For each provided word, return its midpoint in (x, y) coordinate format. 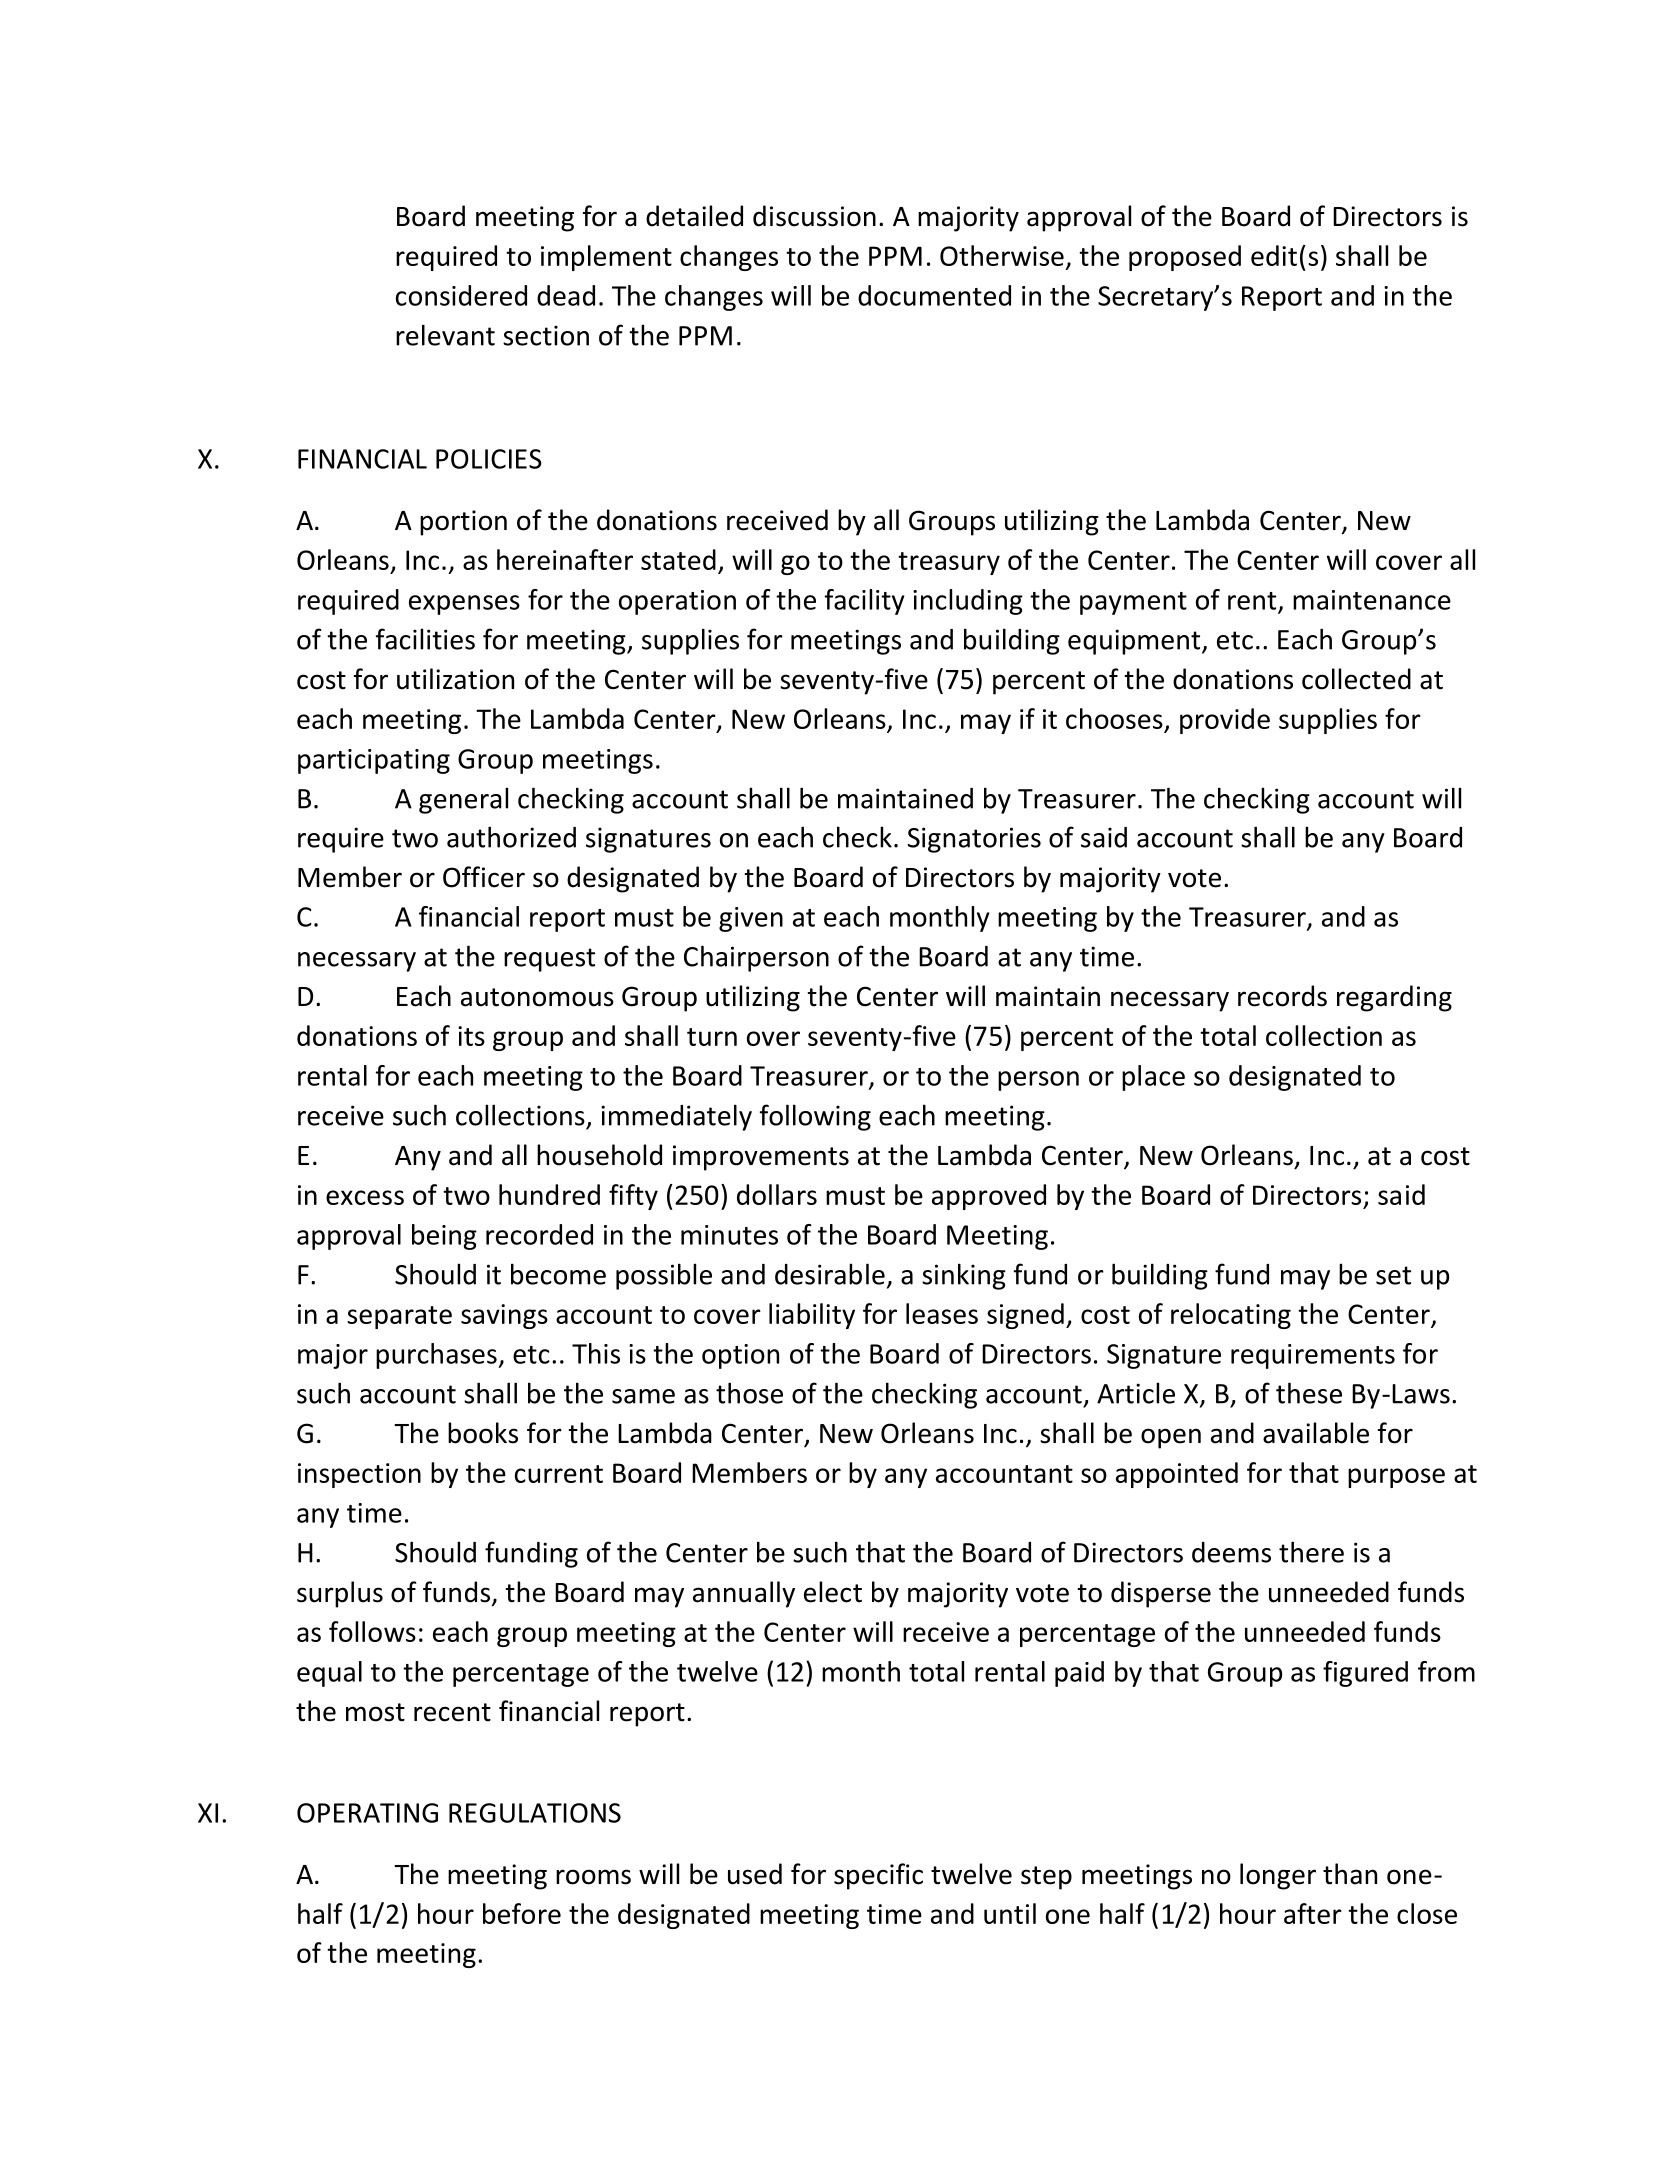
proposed (1185, 258)
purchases (437, 1356)
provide (1225, 721)
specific (878, 1876)
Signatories (974, 840)
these (1309, 1393)
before (522, 1913)
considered (461, 295)
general (463, 800)
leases (942, 1313)
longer (1278, 1876)
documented (934, 295)
